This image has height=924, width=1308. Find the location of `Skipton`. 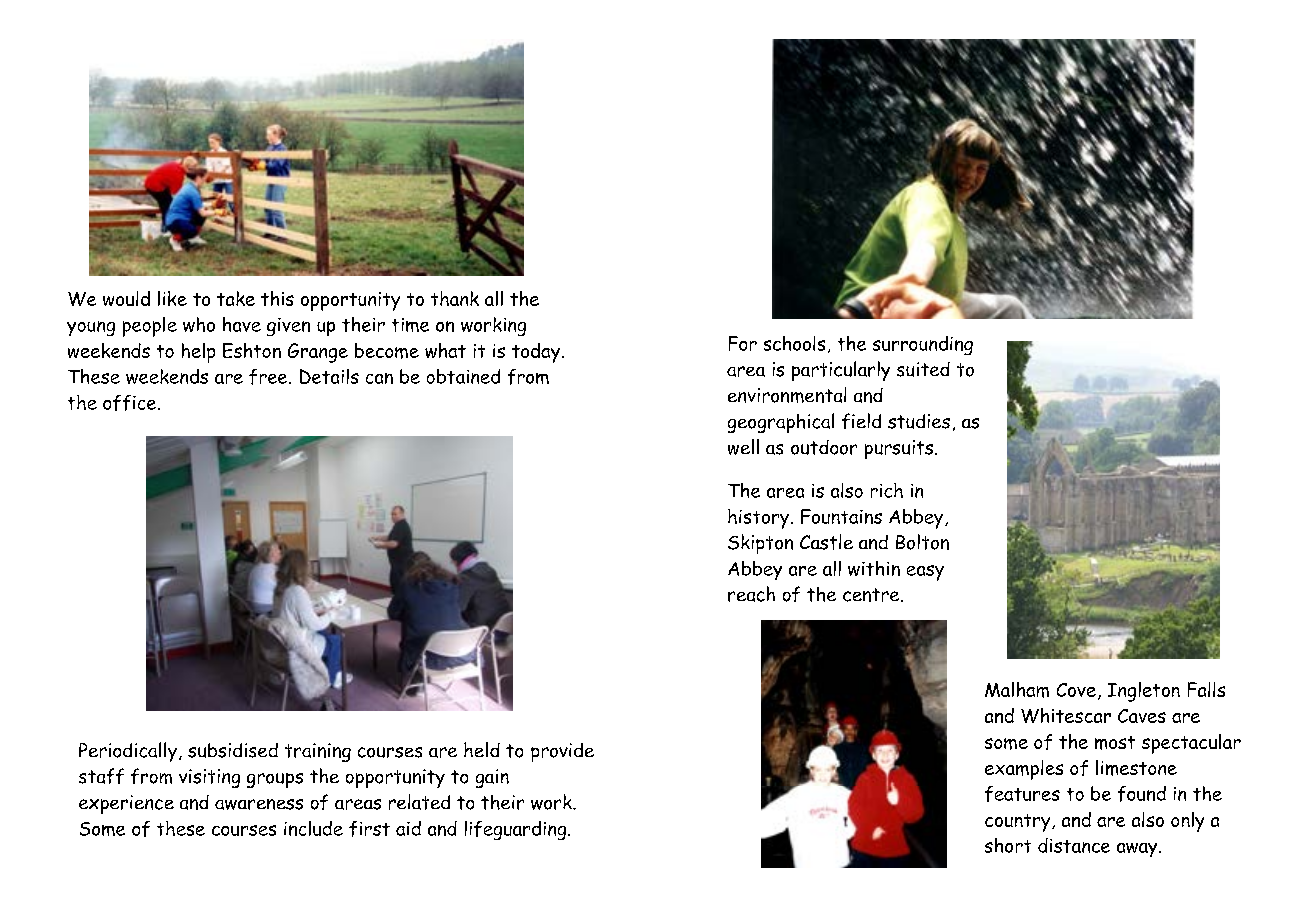

Skipton is located at coordinates (760, 544).
